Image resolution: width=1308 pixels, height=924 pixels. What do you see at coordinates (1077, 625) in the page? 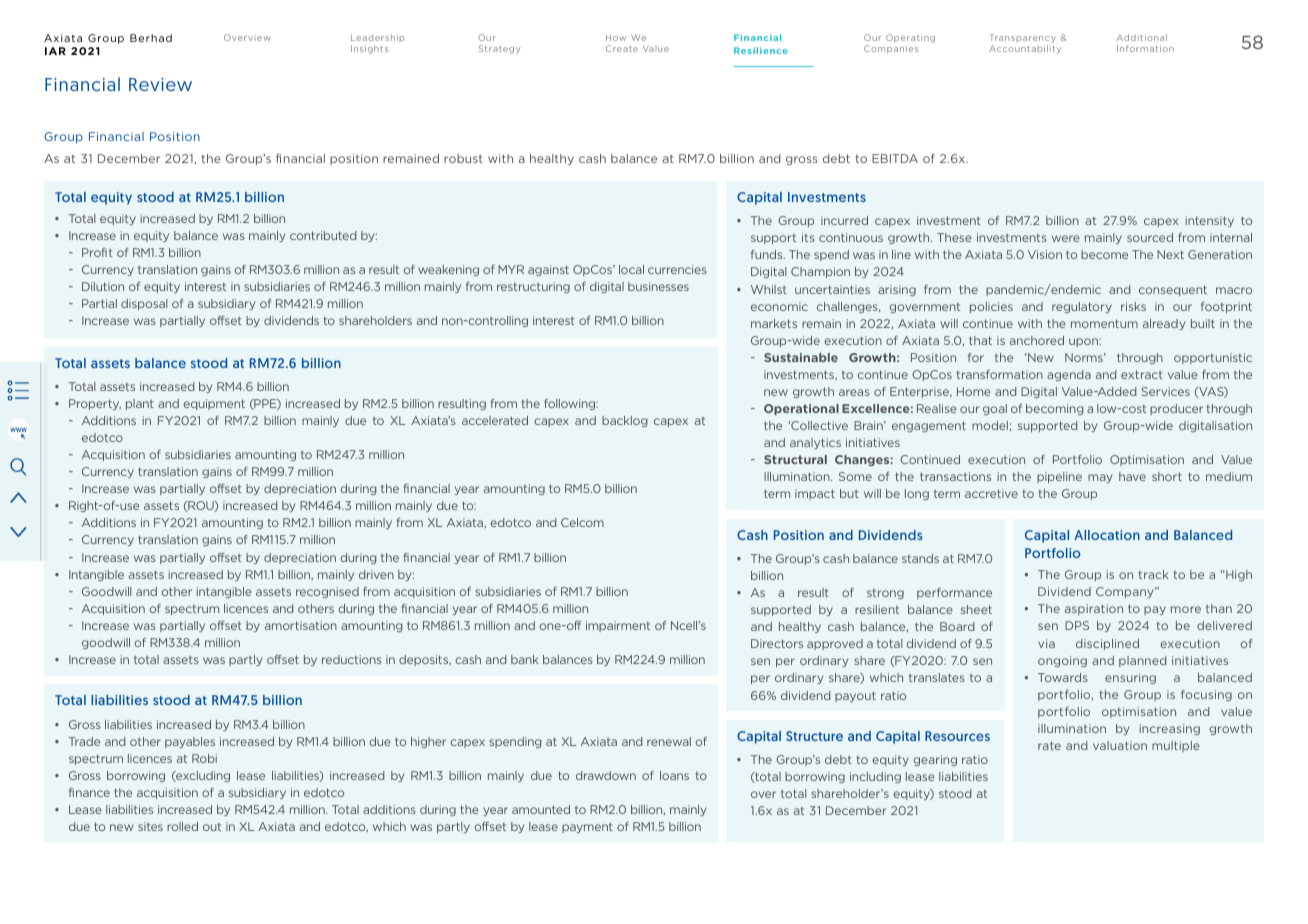
I see `DPS` at bounding box center [1077, 625].
